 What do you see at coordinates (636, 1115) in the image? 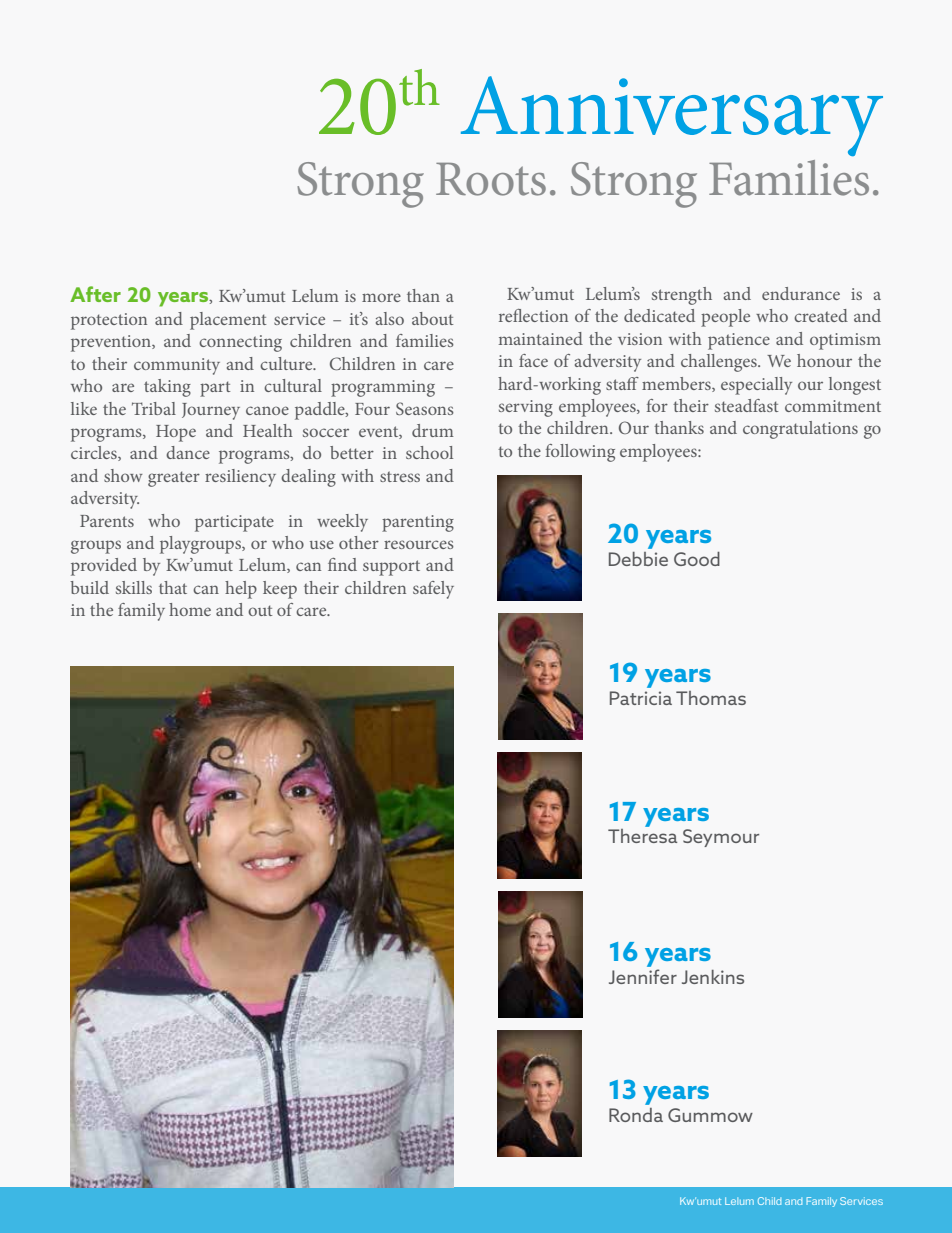
I see `Ronda` at bounding box center [636, 1115].
